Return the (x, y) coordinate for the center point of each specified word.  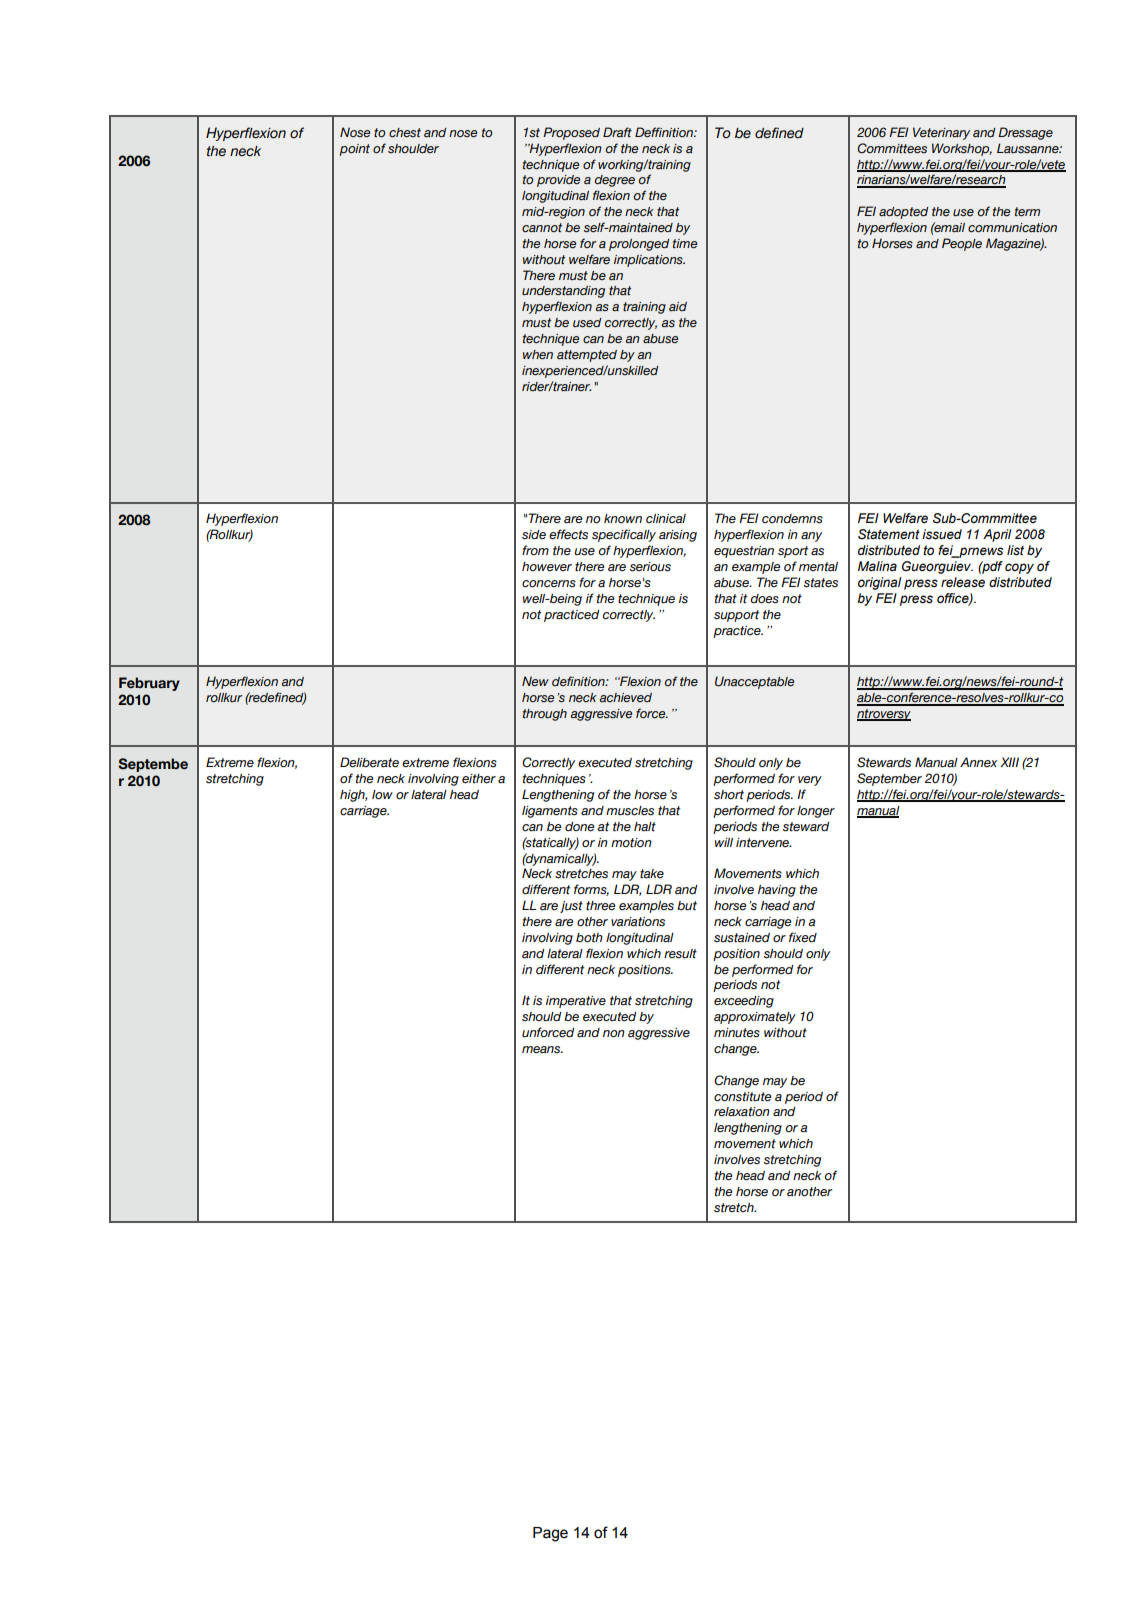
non (614, 1034)
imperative (576, 1002)
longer (816, 812)
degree (614, 181)
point (354, 150)
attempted (587, 356)
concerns (549, 584)
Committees (892, 148)
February (149, 684)
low (382, 795)
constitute (742, 1097)
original (879, 583)
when (538, 354)
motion (631, 843)
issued (942, 534)
